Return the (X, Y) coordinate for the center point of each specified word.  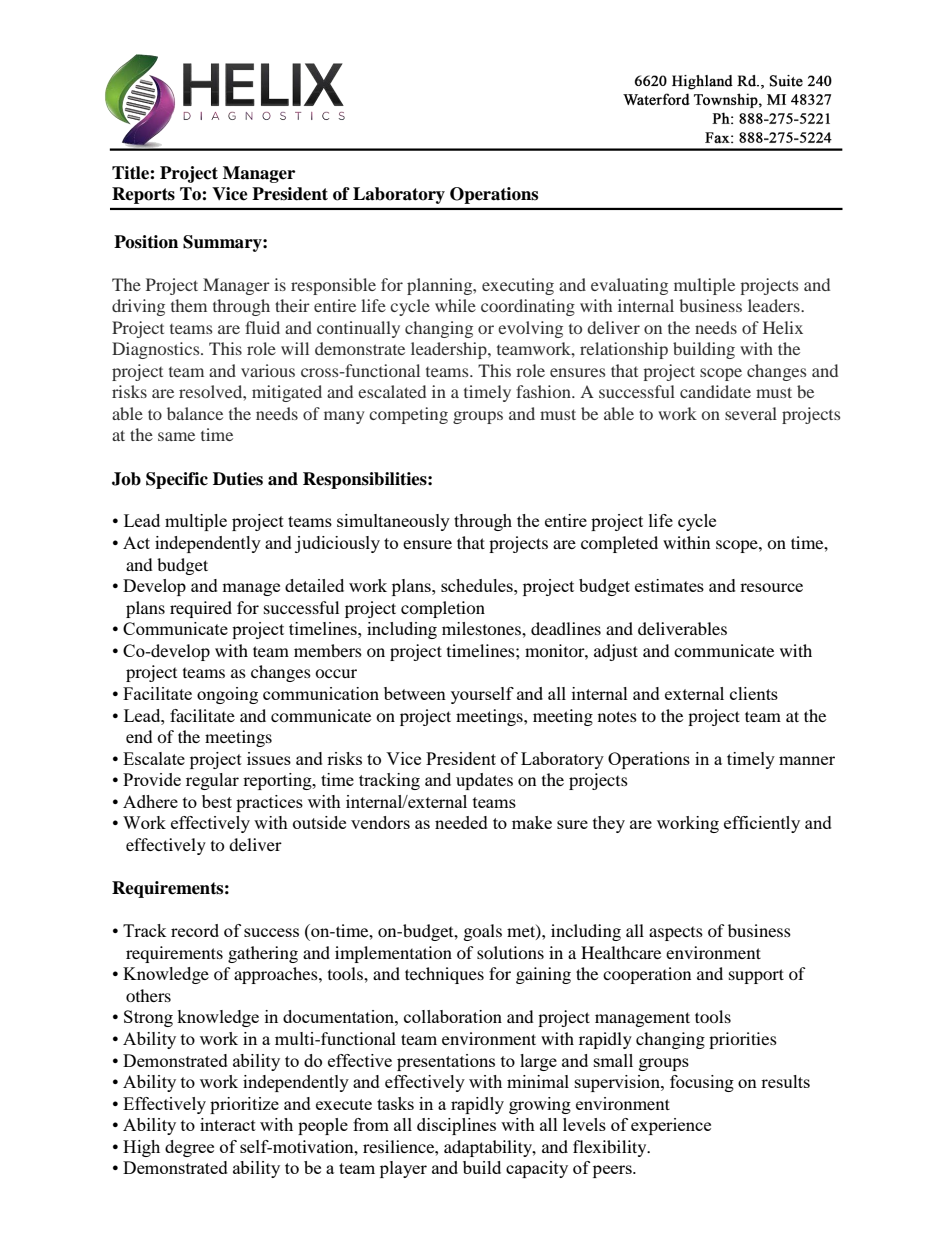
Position (146, 242)
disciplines (456, 1126)
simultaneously (393, 522)
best (217, 801)
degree (189, 1148)
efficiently (762, 824)
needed (461, 822)
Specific (177, 480)
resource (771, 587)
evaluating (629, 286)
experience (671, 1126)
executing (518, 286)
